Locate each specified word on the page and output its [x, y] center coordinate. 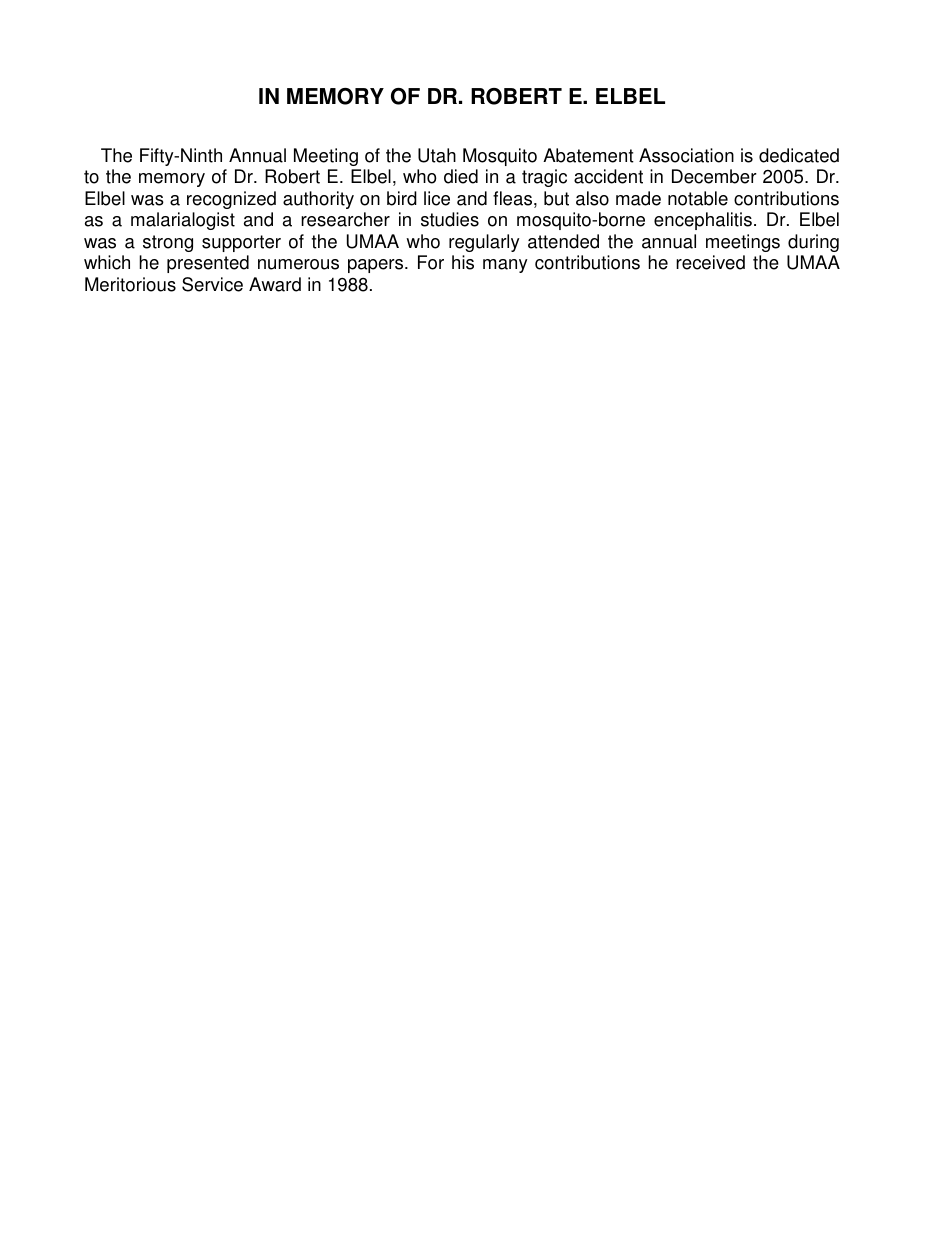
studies [450, 219]
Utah [437, 155]
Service [212, 284]
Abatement [588, 155]
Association [686, 155]
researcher [345, 219]
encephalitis [703, 221]
